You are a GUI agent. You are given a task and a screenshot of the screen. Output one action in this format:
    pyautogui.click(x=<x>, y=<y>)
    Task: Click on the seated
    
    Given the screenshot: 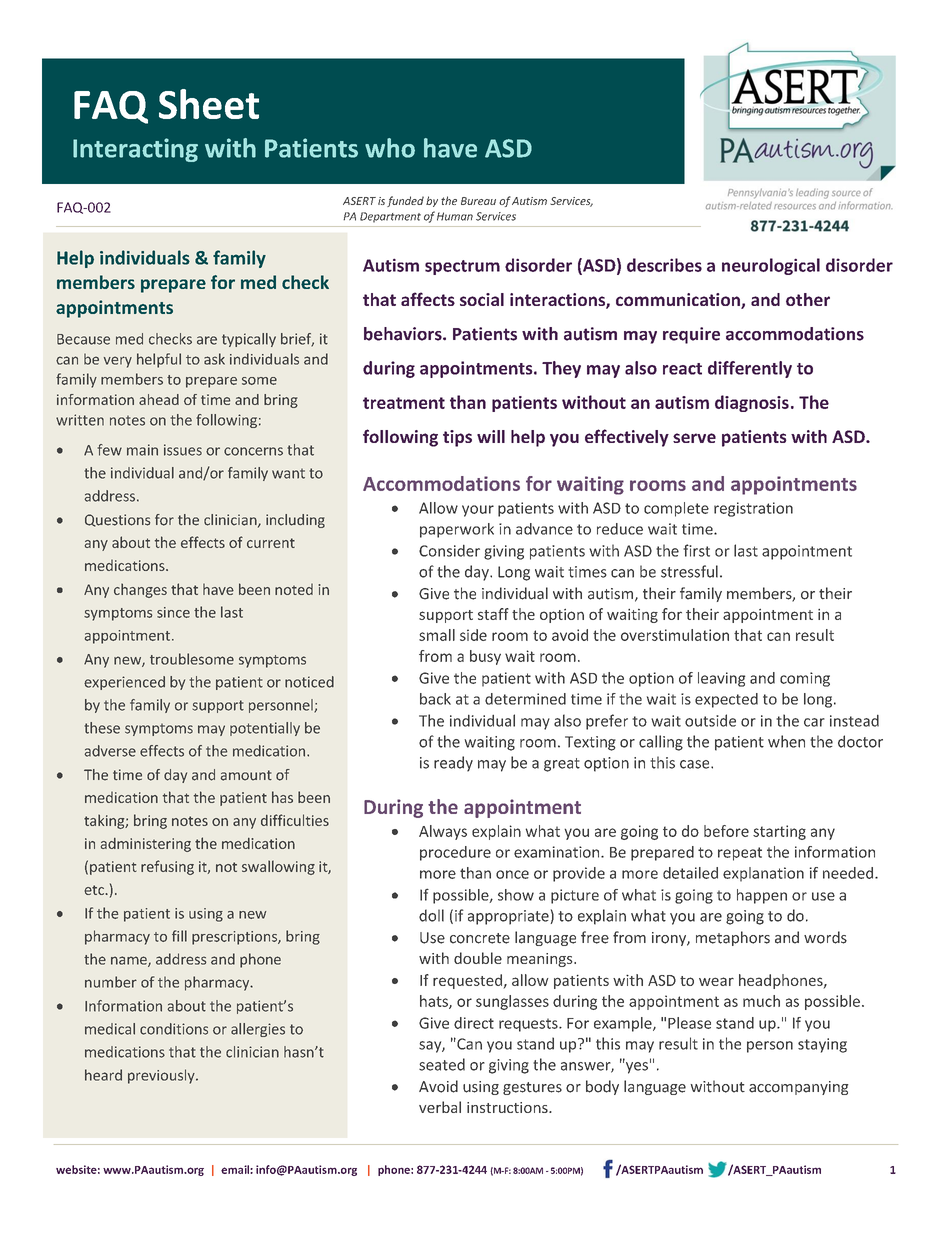 What is the action you would take?
    pyautogui.click(x=442, y=1064)
